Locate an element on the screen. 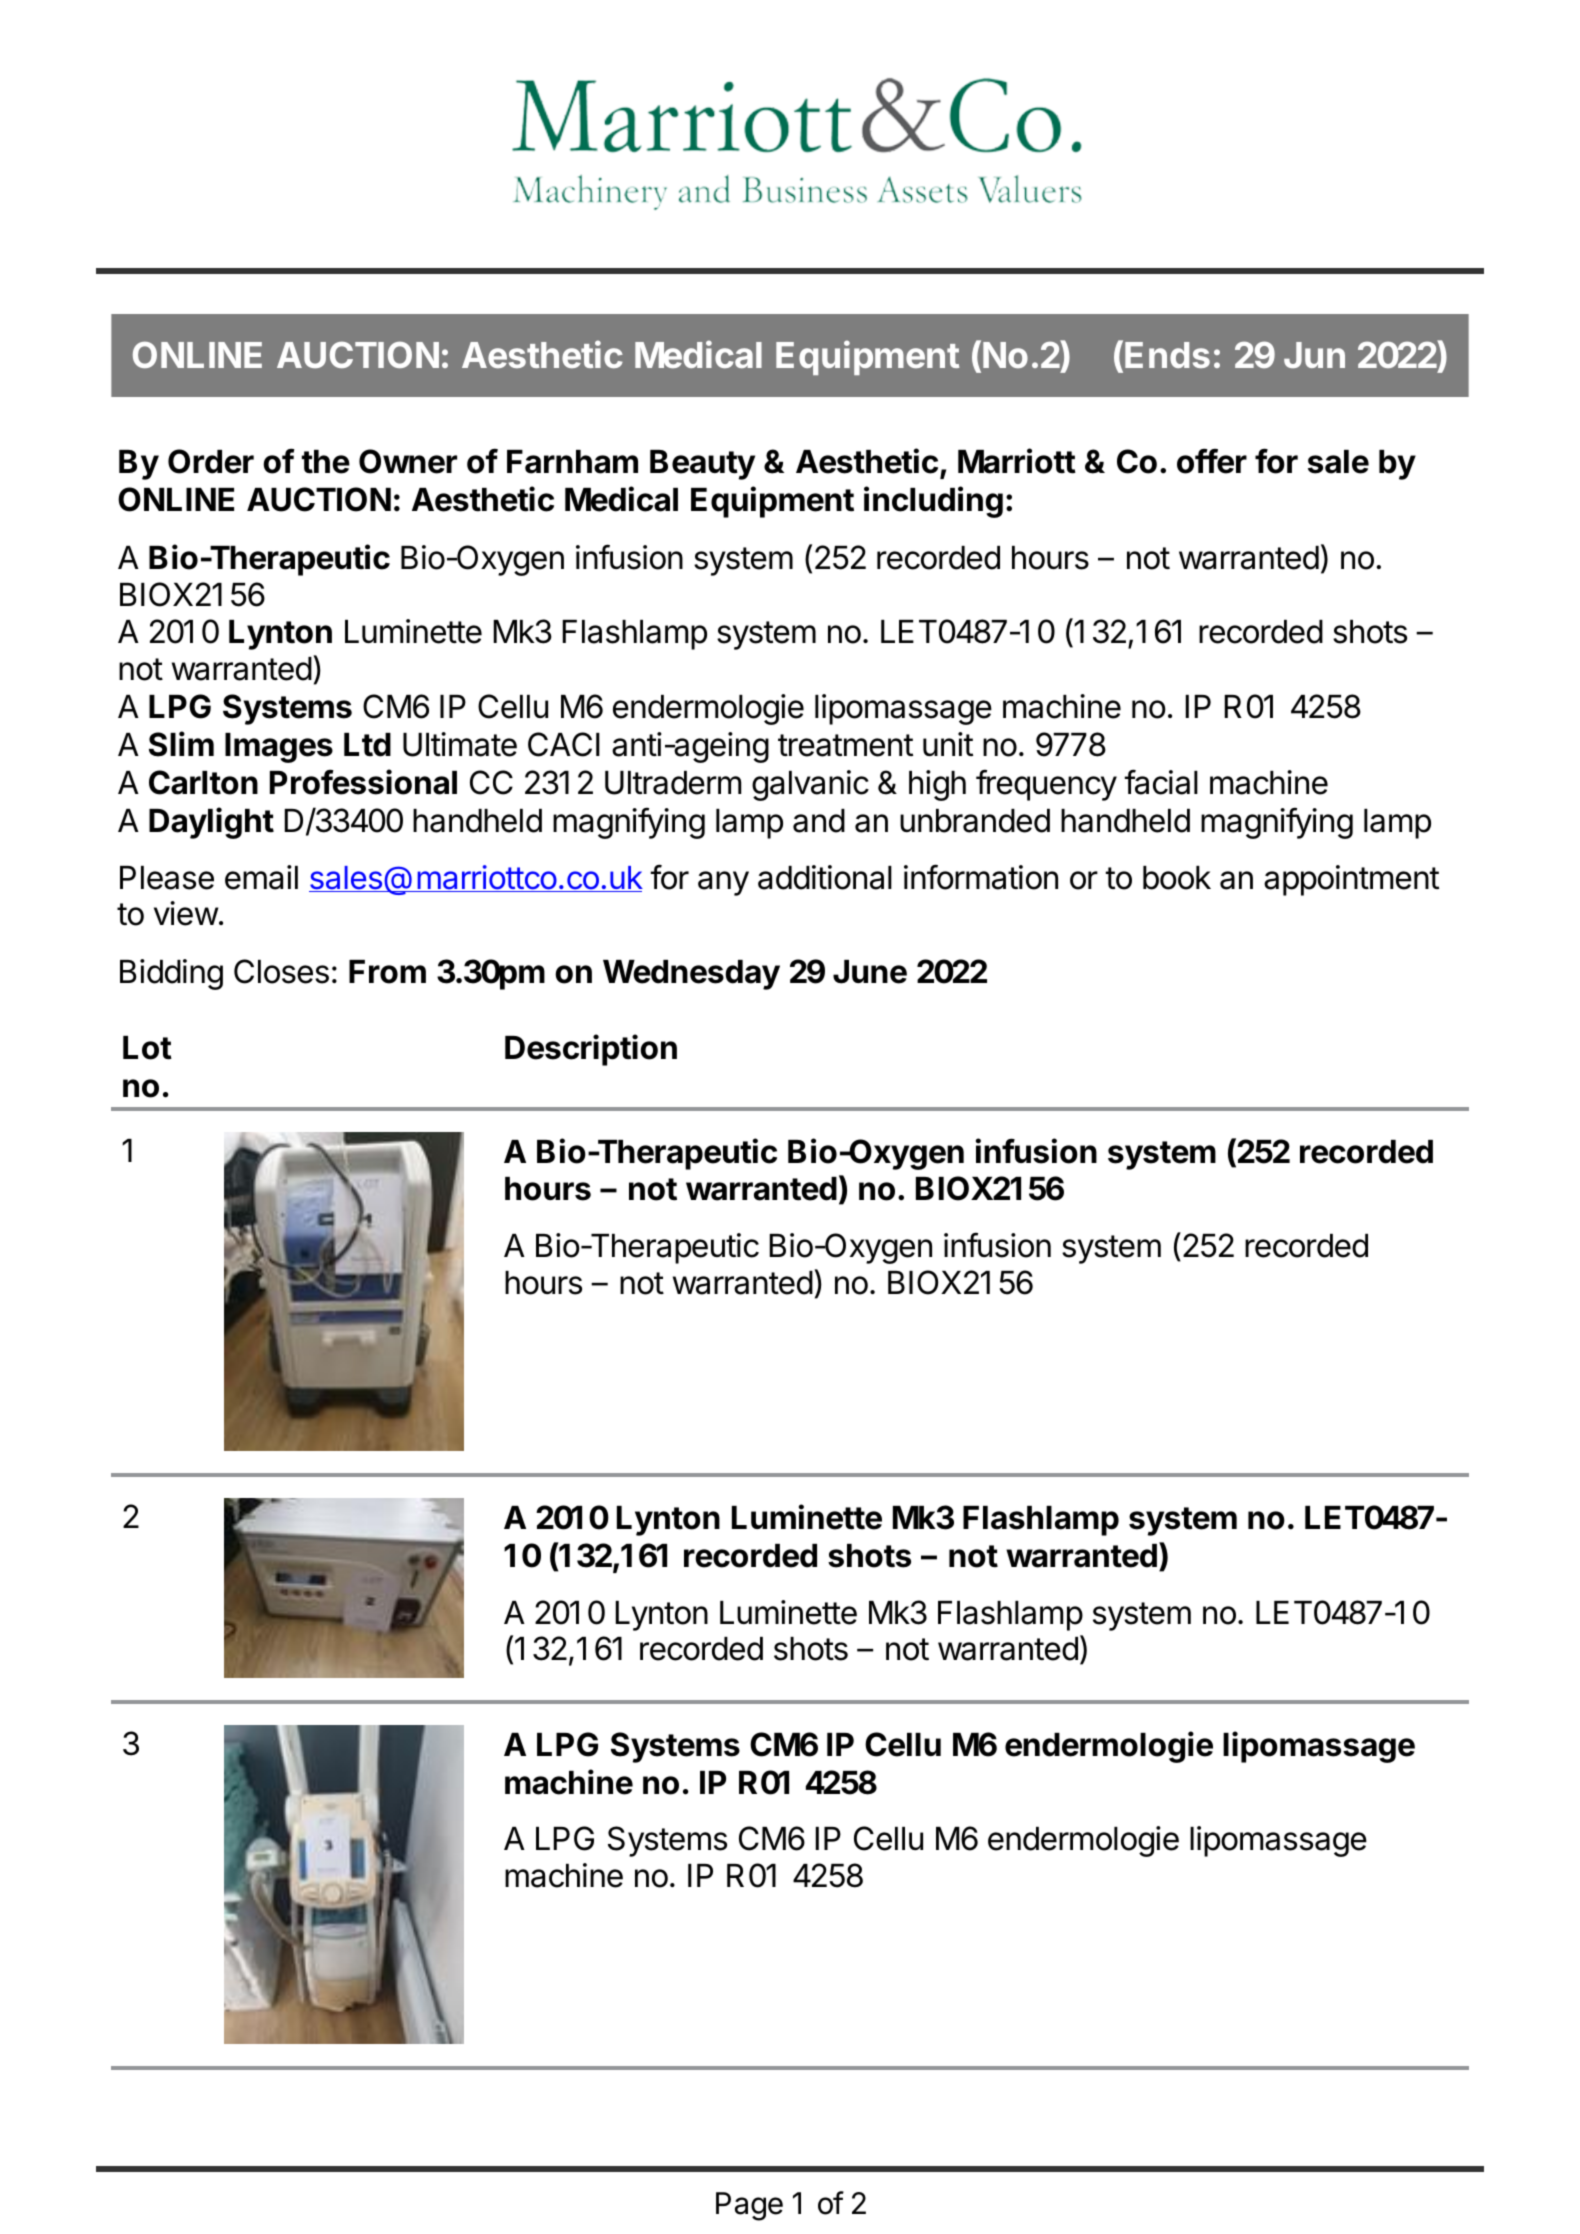  Page is located at coordinates (749, 2206).
